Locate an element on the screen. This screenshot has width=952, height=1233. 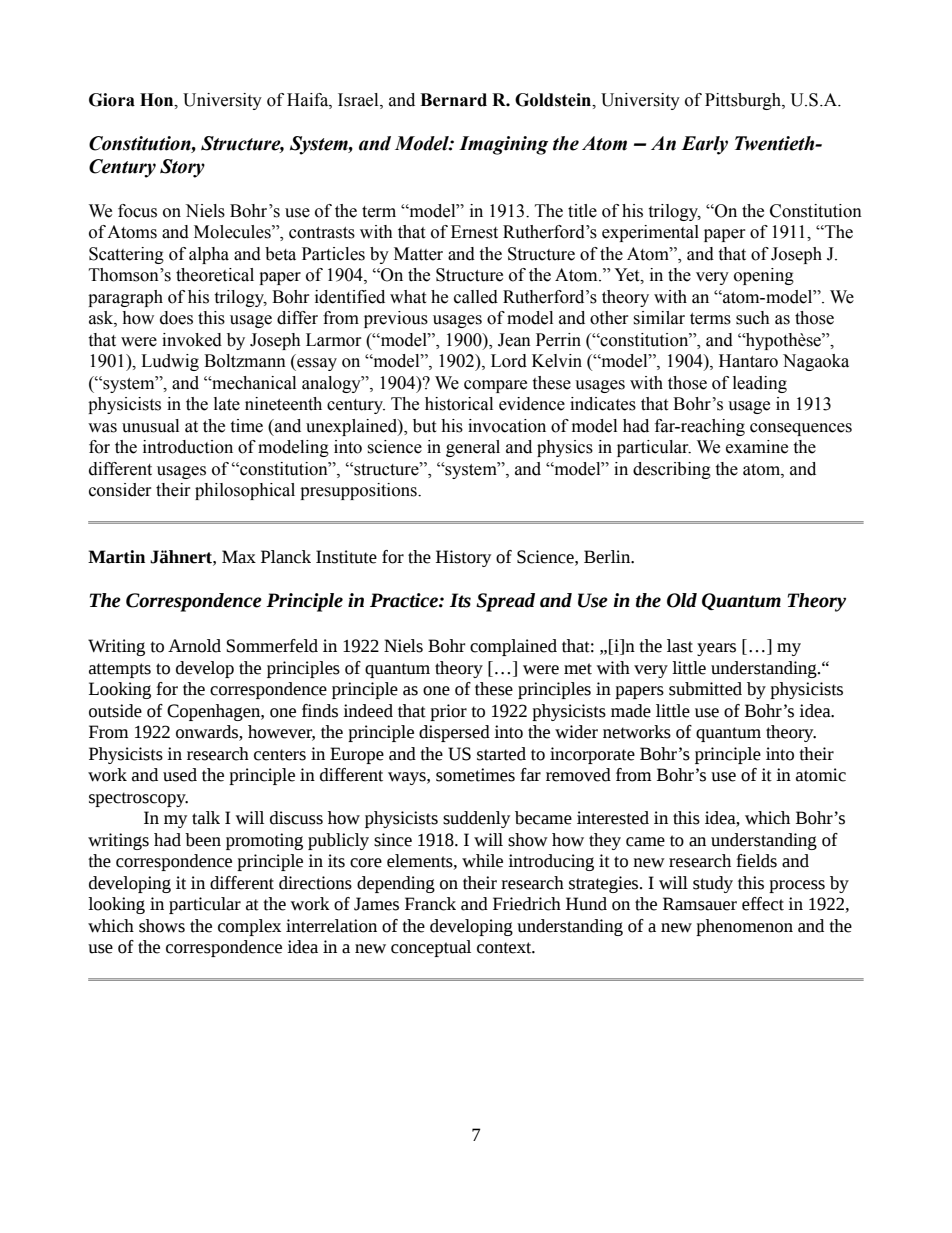
historical is located at coordinates (459, 404).
